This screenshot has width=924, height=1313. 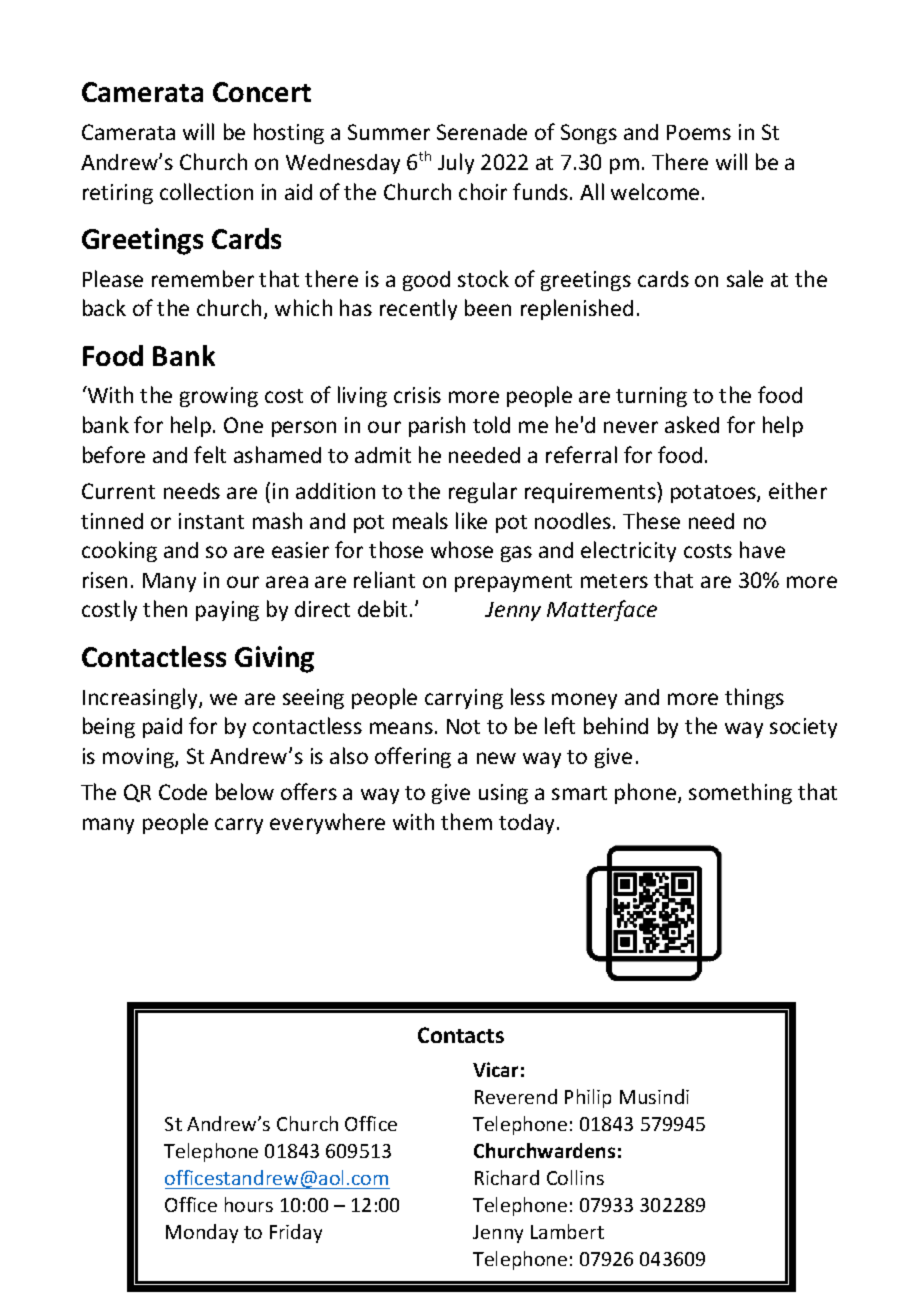 I want to click on Serenade, so click(x=482, y=132).
